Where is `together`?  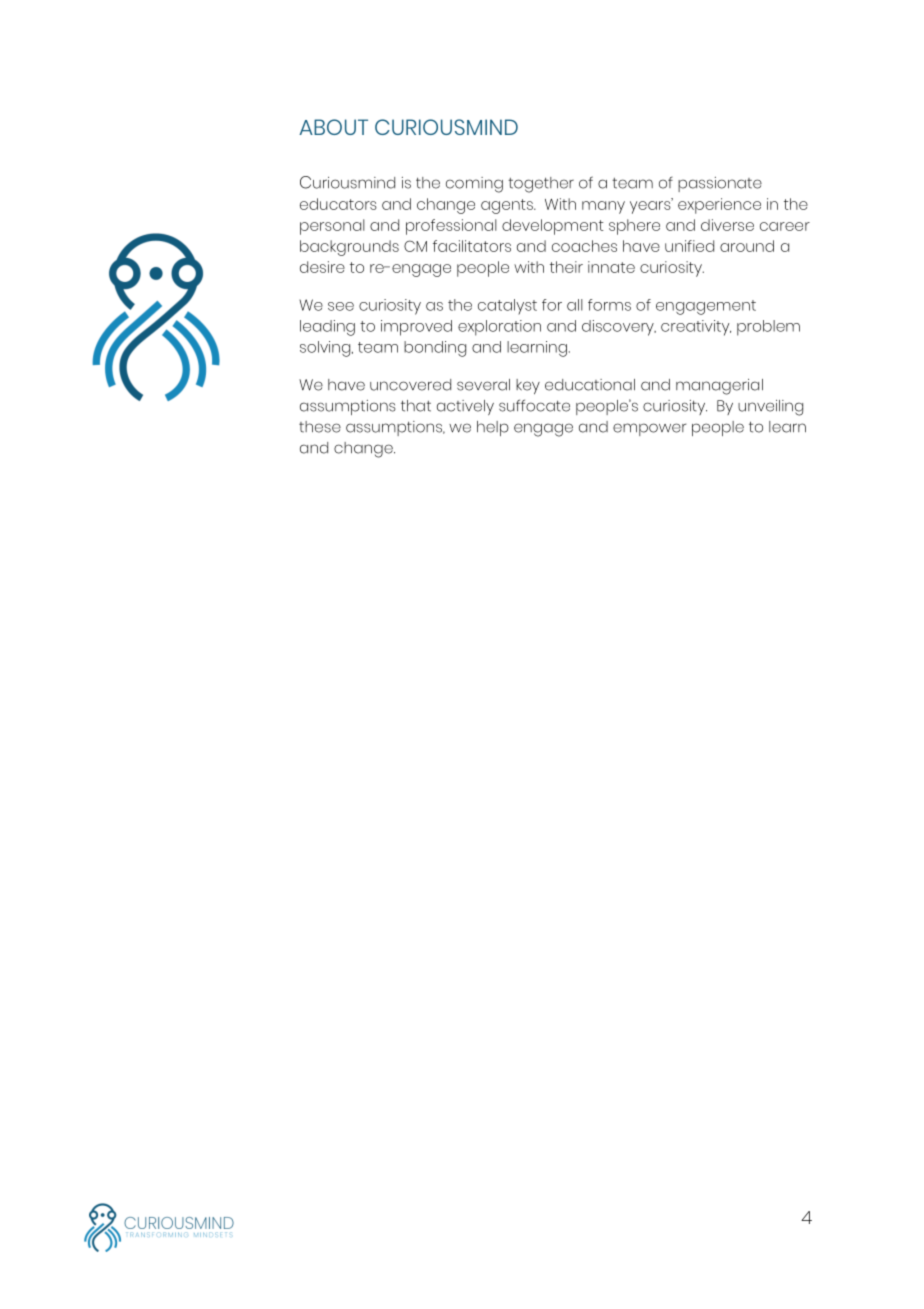
together is located at coordinates (541, 185).
